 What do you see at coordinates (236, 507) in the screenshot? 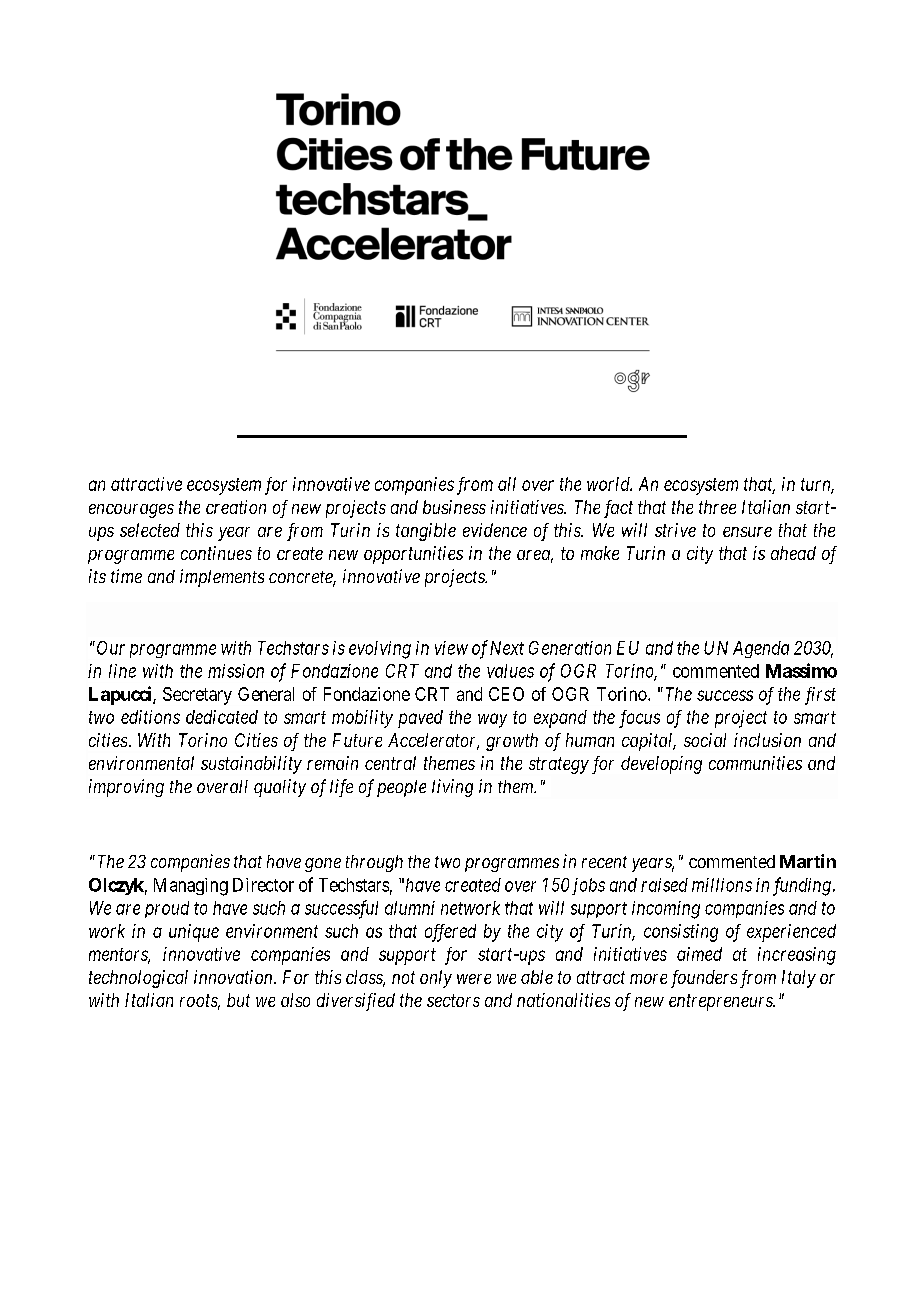
I see `creation` at bounding box center [236, 507].
